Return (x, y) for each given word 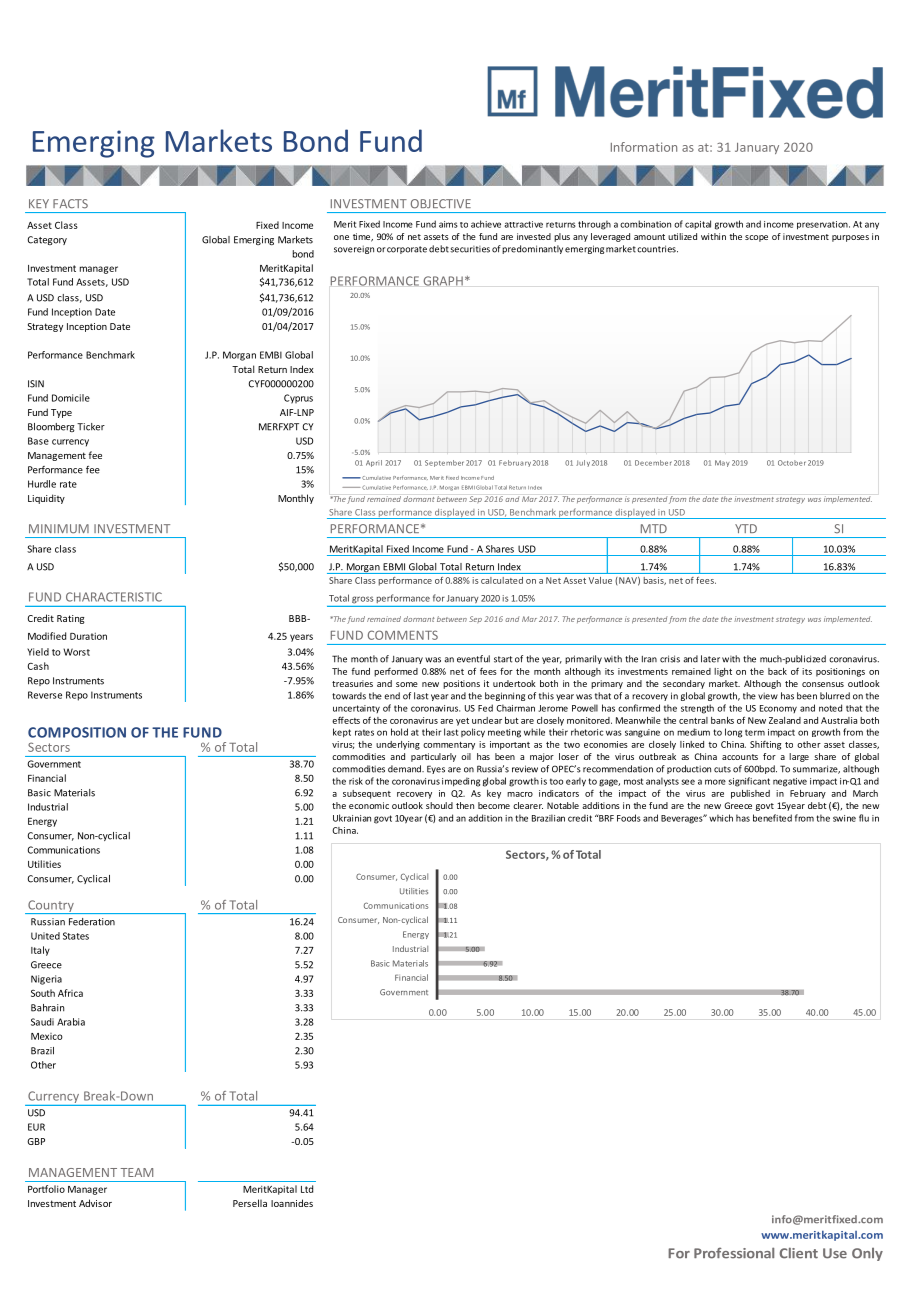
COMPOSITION (77, 732)
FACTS (70, 204)
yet (462, 722)
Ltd (307, 1189)
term (755, 732)
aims (448, 224)
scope (756, 238)
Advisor (95, 1203)
